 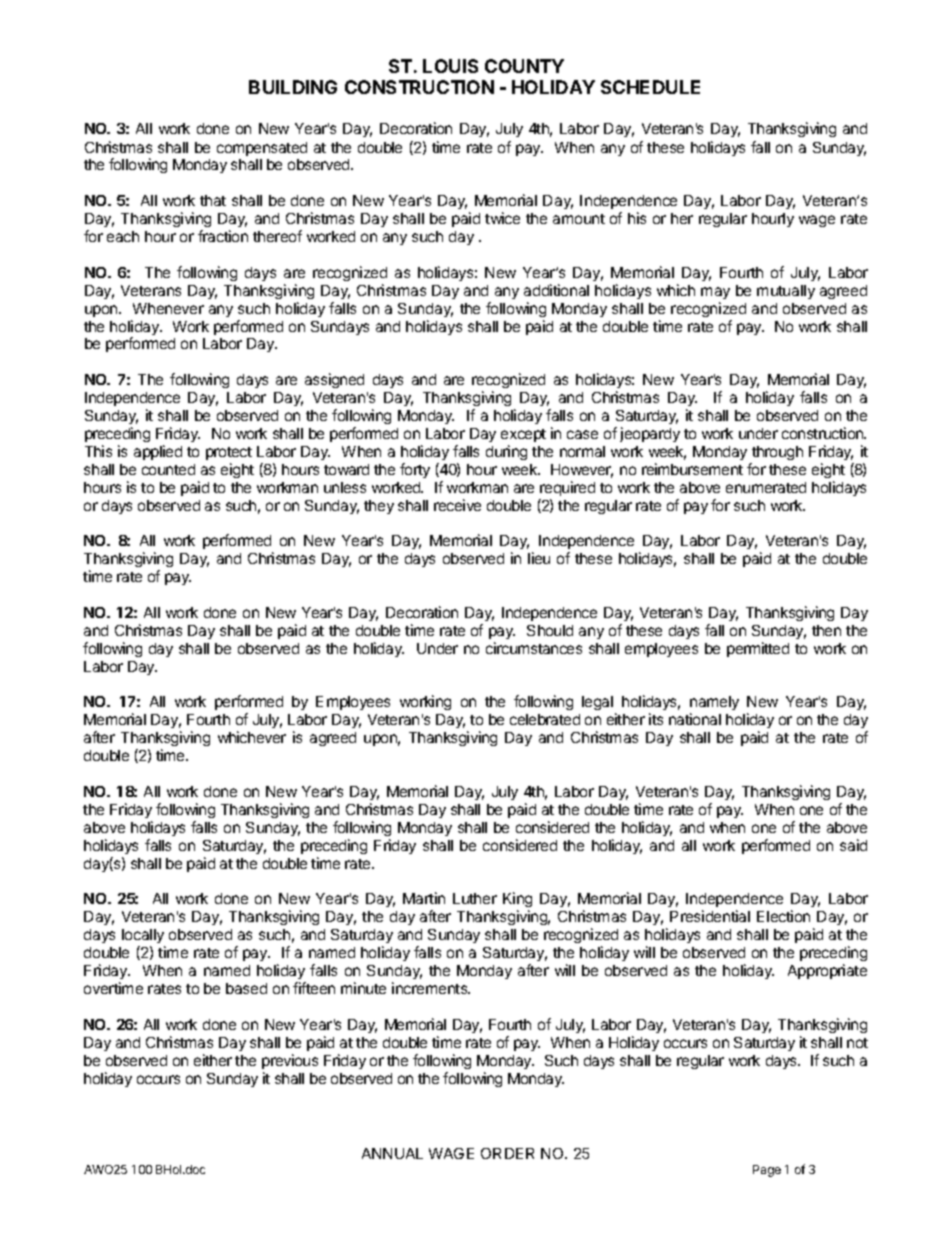 I want to click on counted, so click(x=168, y=469).
